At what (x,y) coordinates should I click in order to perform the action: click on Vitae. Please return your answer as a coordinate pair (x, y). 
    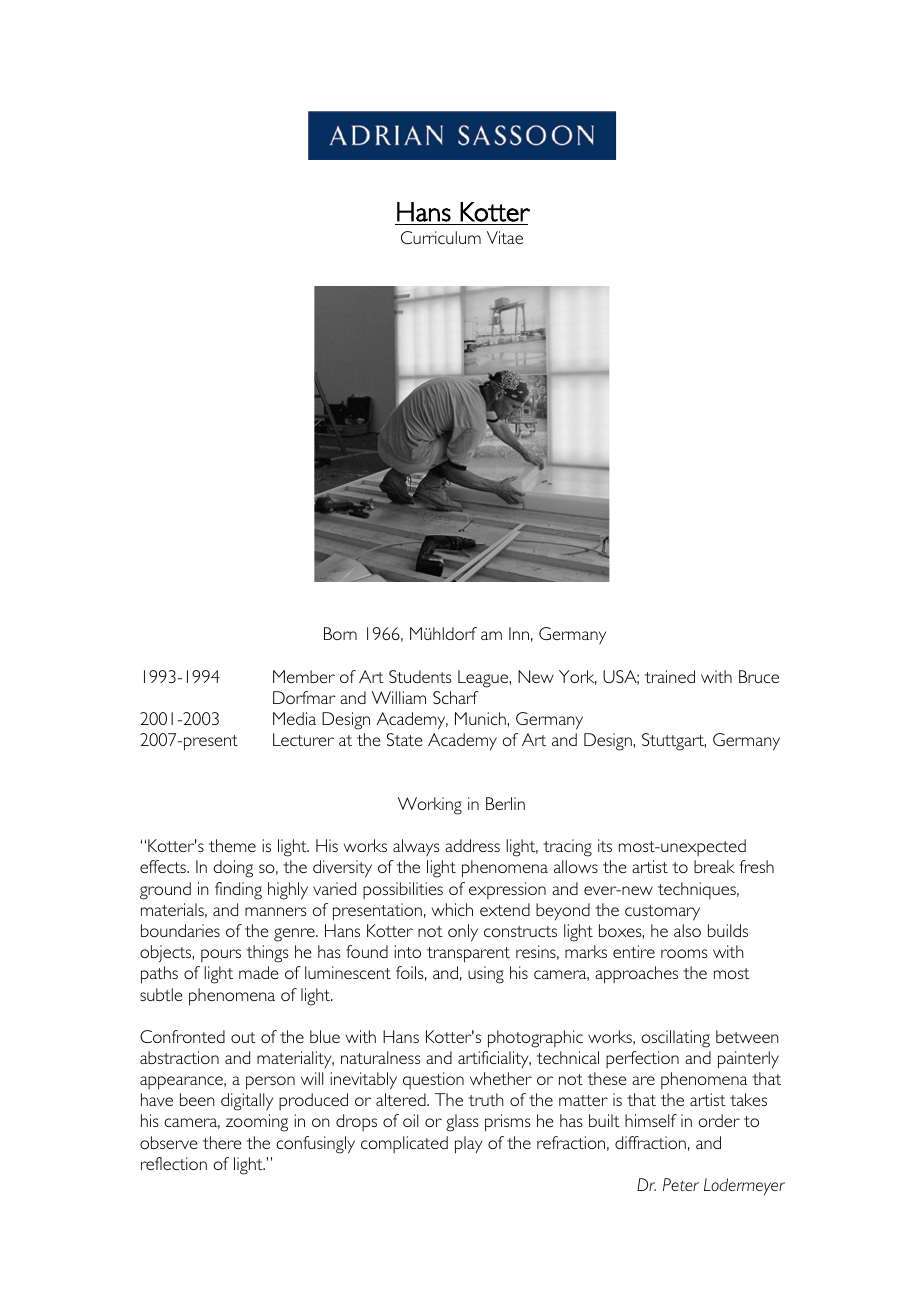
    Looking at the image, I should click on (505, 237).
